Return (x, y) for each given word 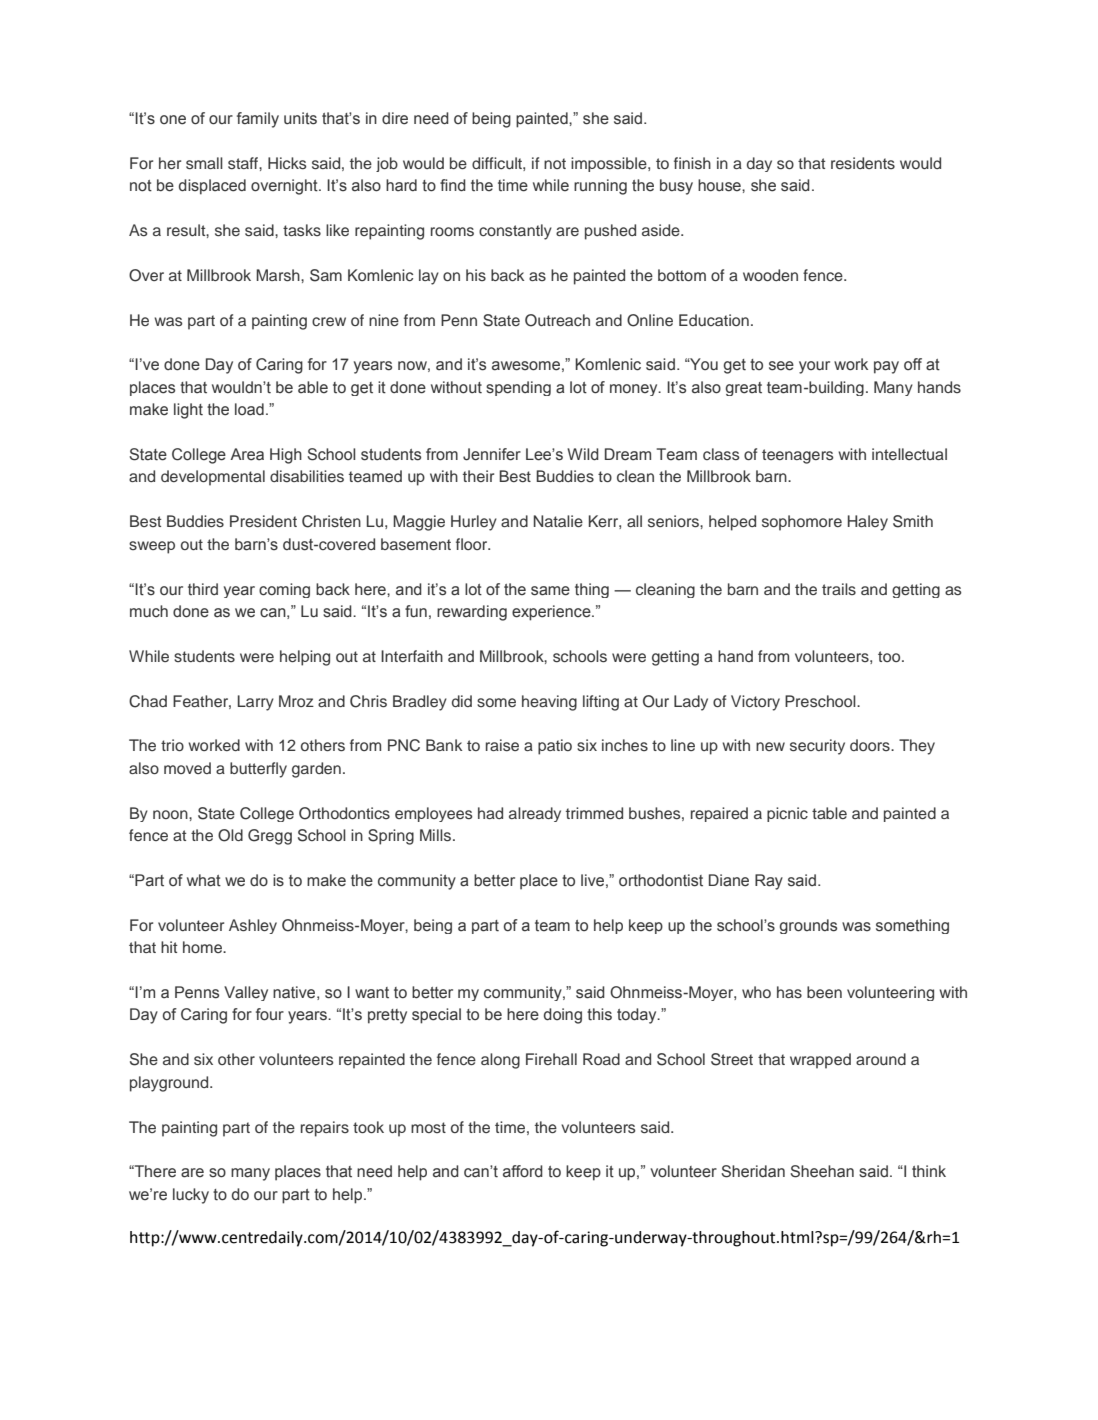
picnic (787, 814)
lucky (191, 1196)
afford (523, 1171)
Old (230, 835)
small (204, 163)
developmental (213, 478)
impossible (610, 164)
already (535, 814)
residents (863, 163)
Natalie (558, 521)
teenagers (798, 456)
